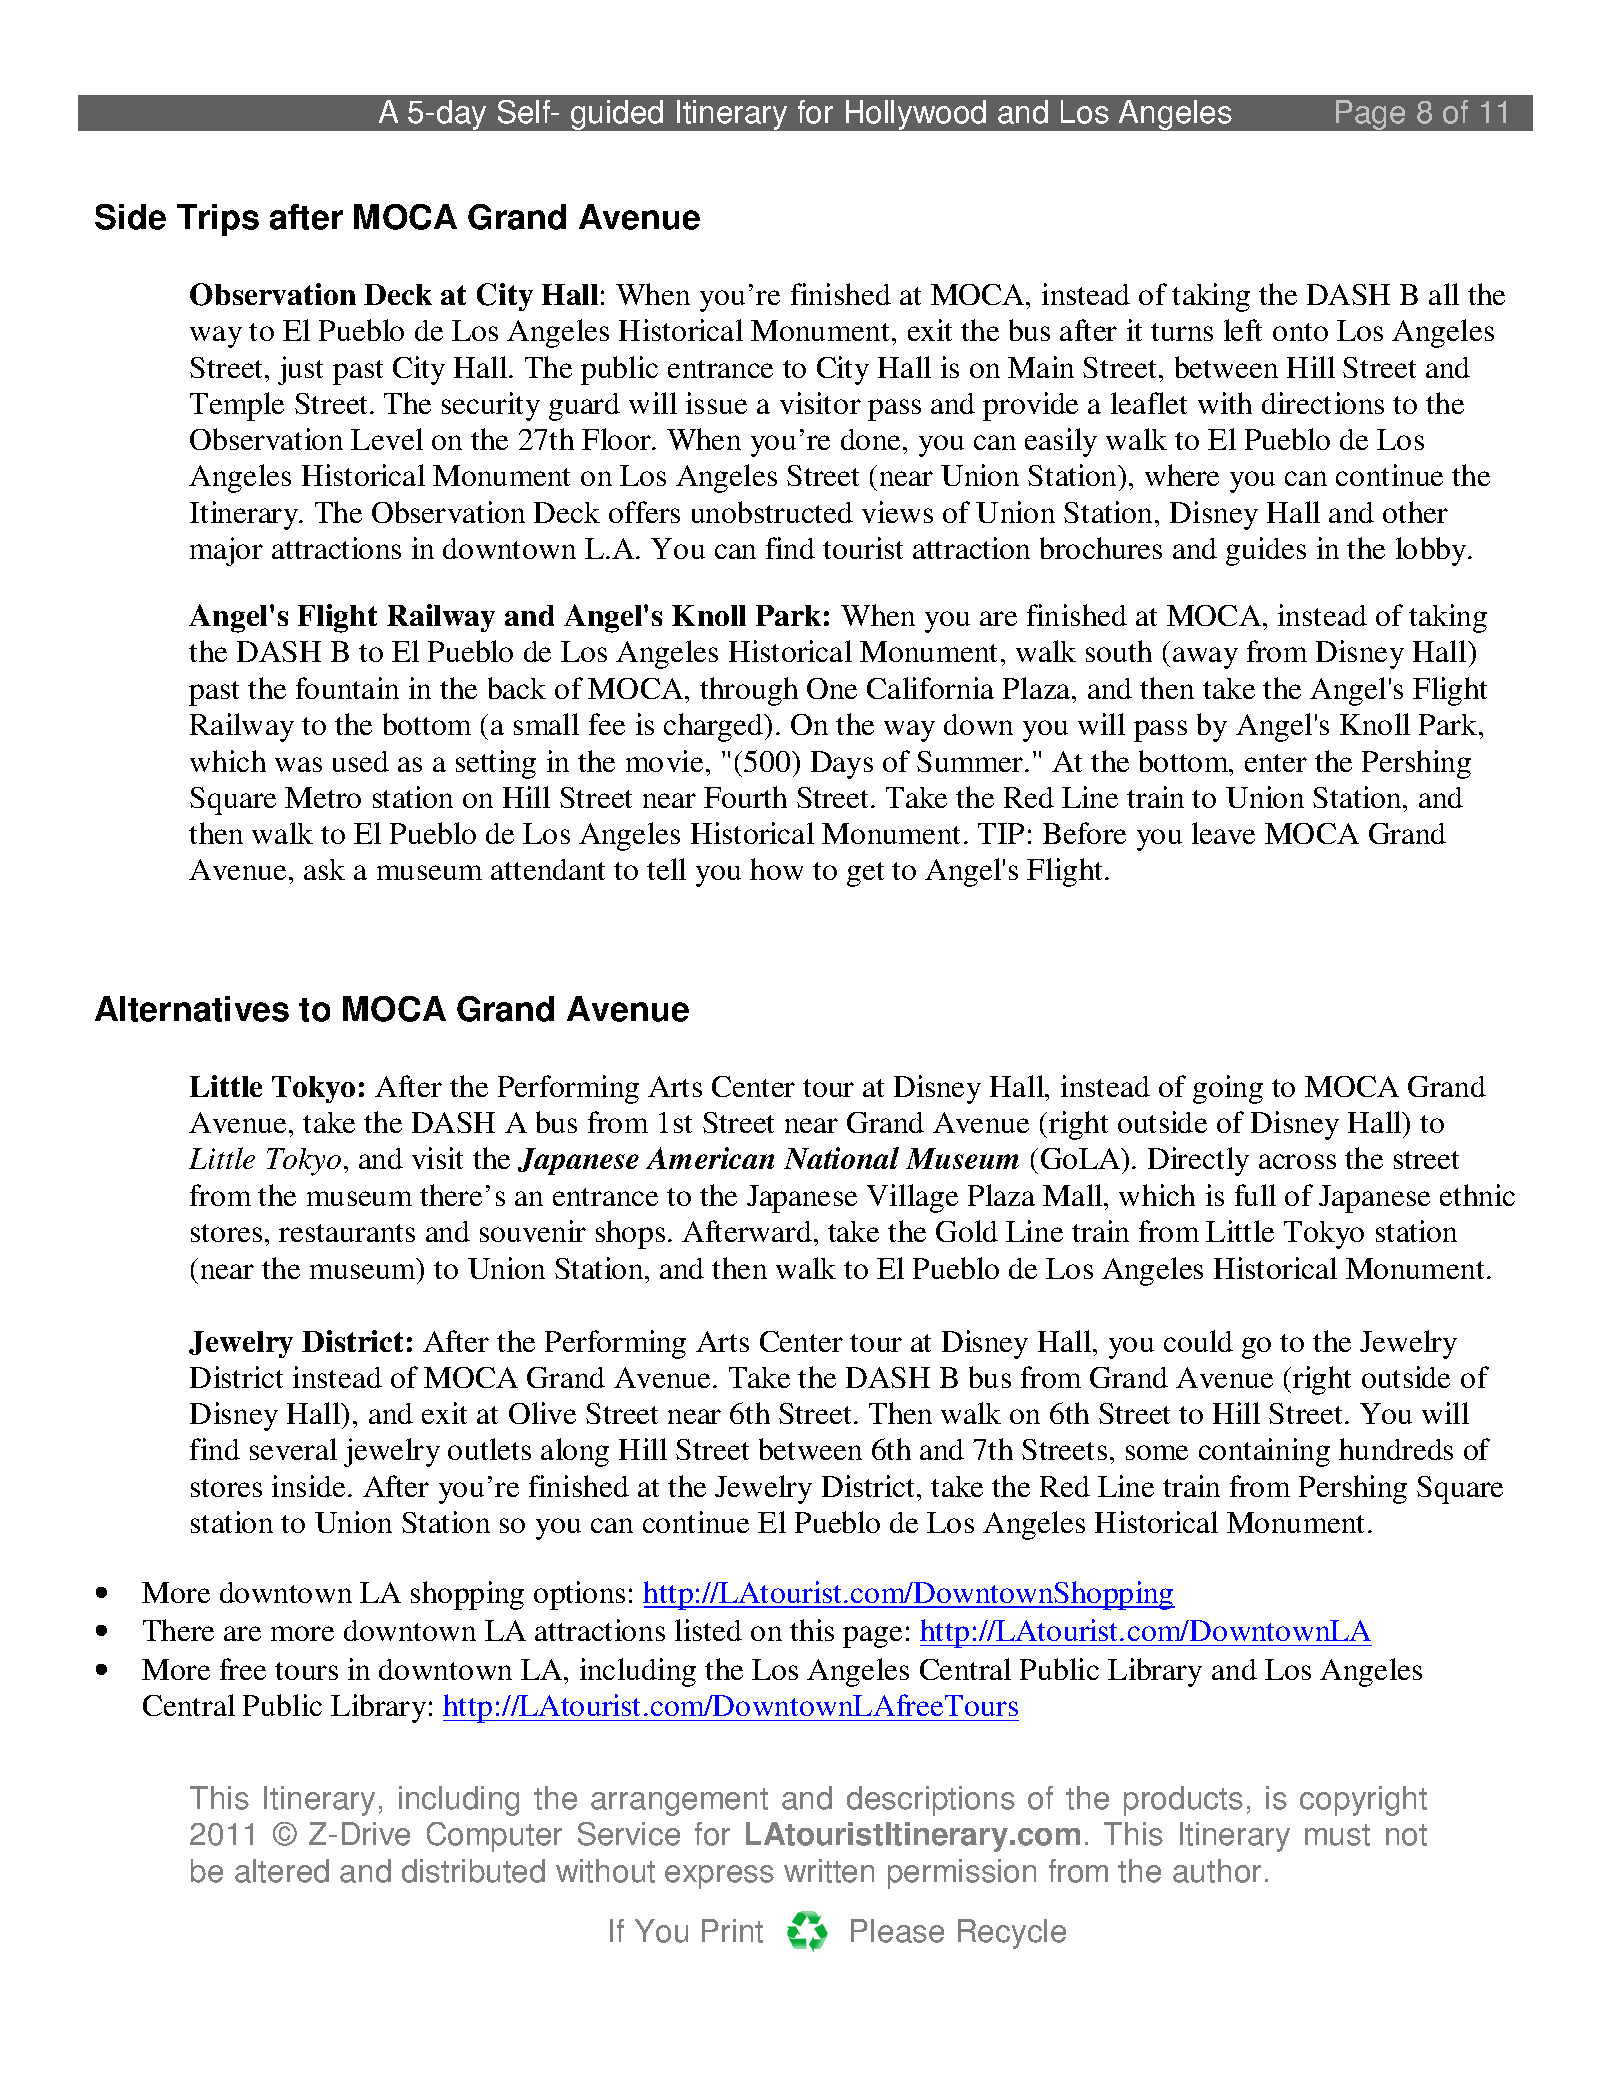 This image has width=1613, height=2087. Describe the element at coordinates (841, 1158) in the image. I see `National` at that location.
